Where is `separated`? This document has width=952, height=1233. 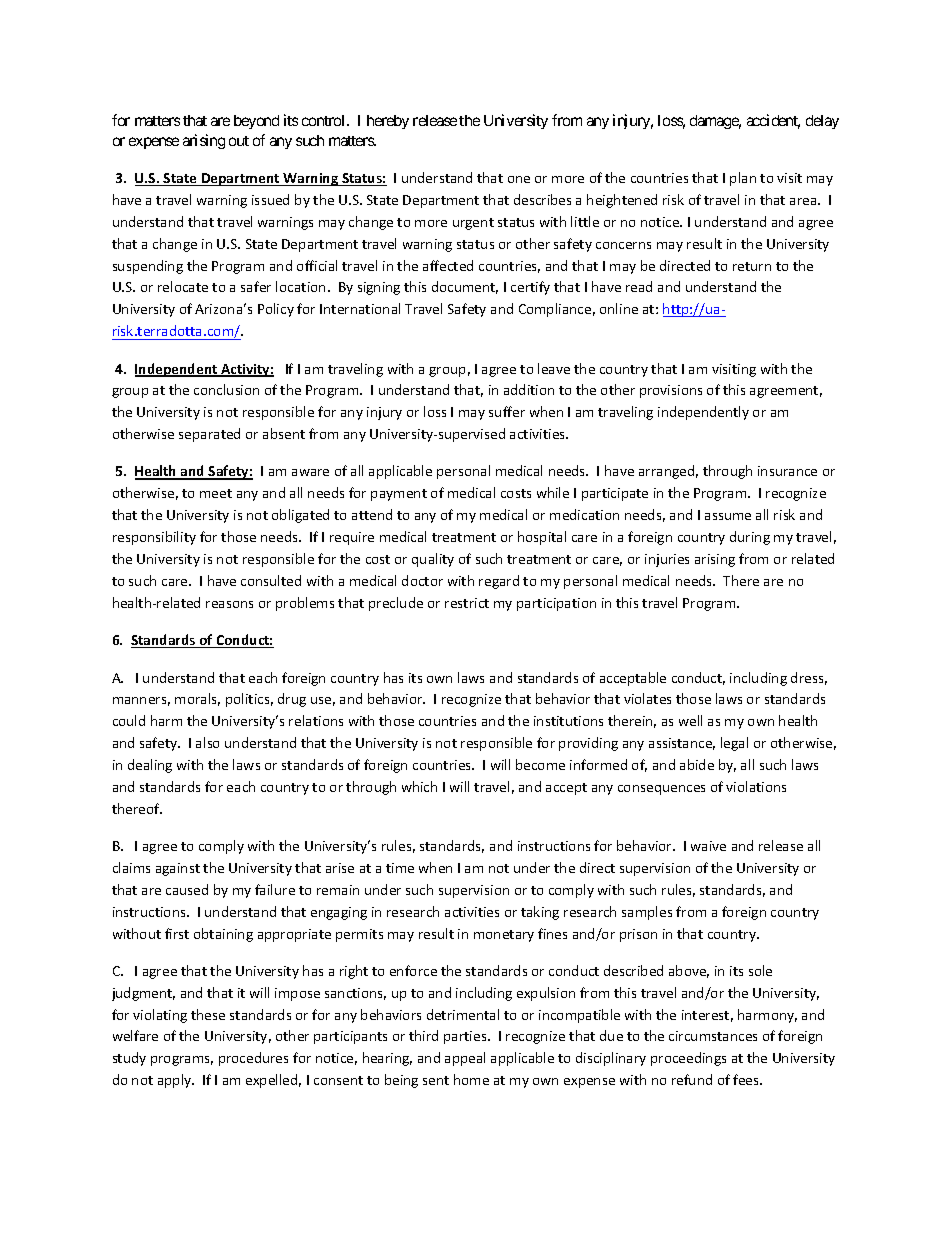 separated is located at coordinates (209, 435).
